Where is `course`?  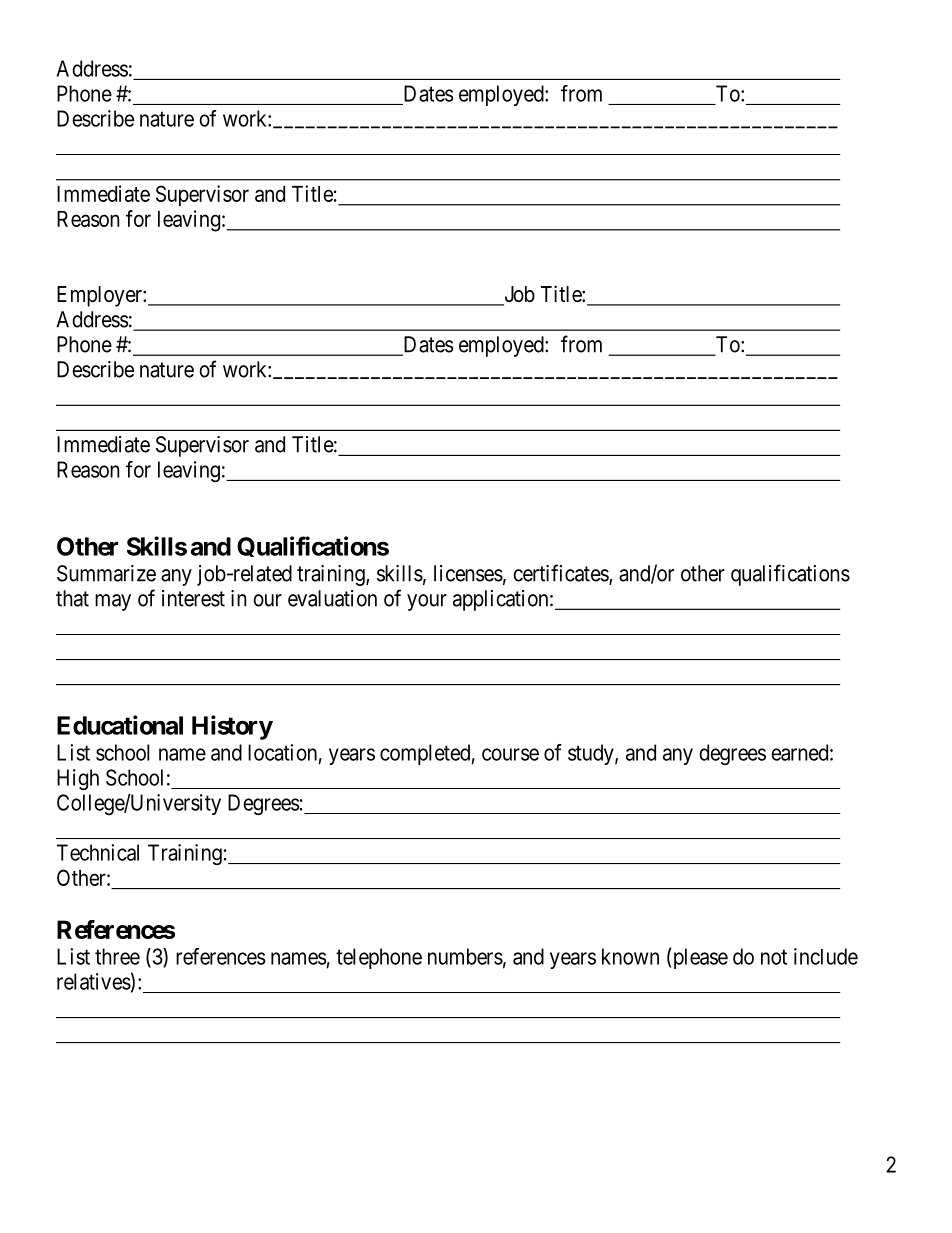
course is located at coordinates (510, 754).
